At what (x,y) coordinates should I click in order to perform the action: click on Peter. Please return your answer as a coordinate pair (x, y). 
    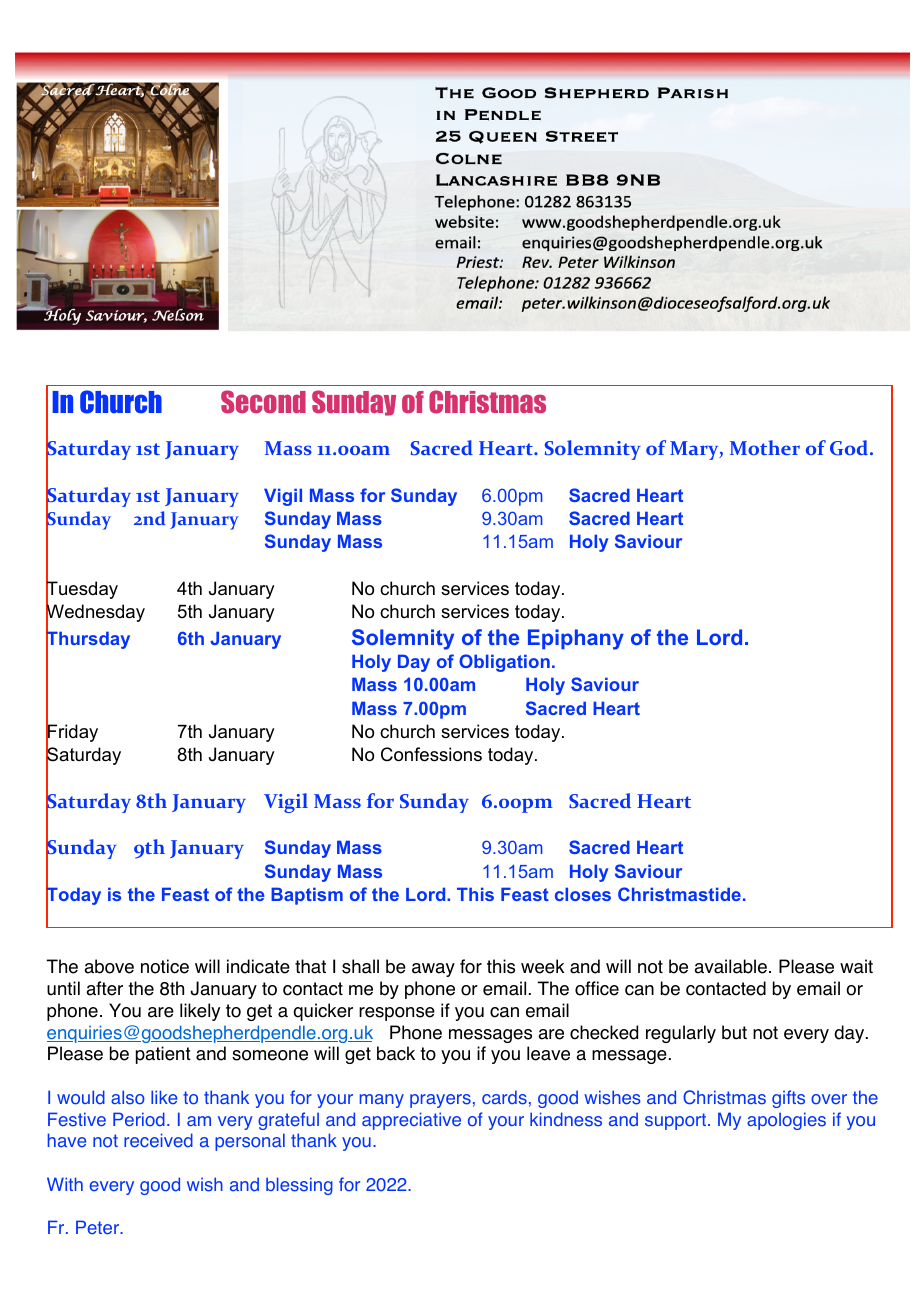
    Looking at the image, I should click on (98, 1227).
